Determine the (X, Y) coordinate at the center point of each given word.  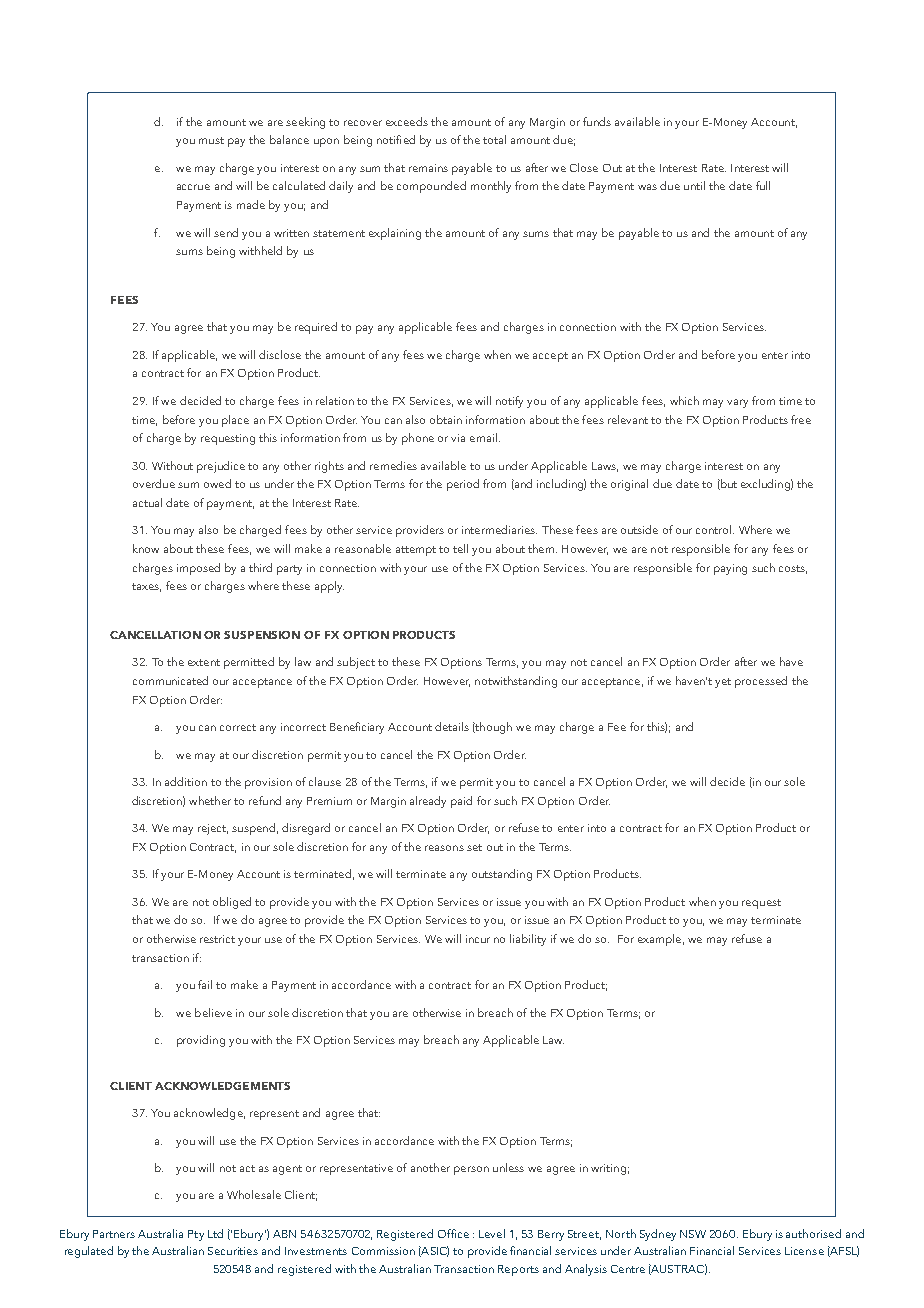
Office (453, 1233)
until (694, 185)
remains (428, 168)
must (211, 140)
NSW (693, 1234)
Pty (196, 1235)
